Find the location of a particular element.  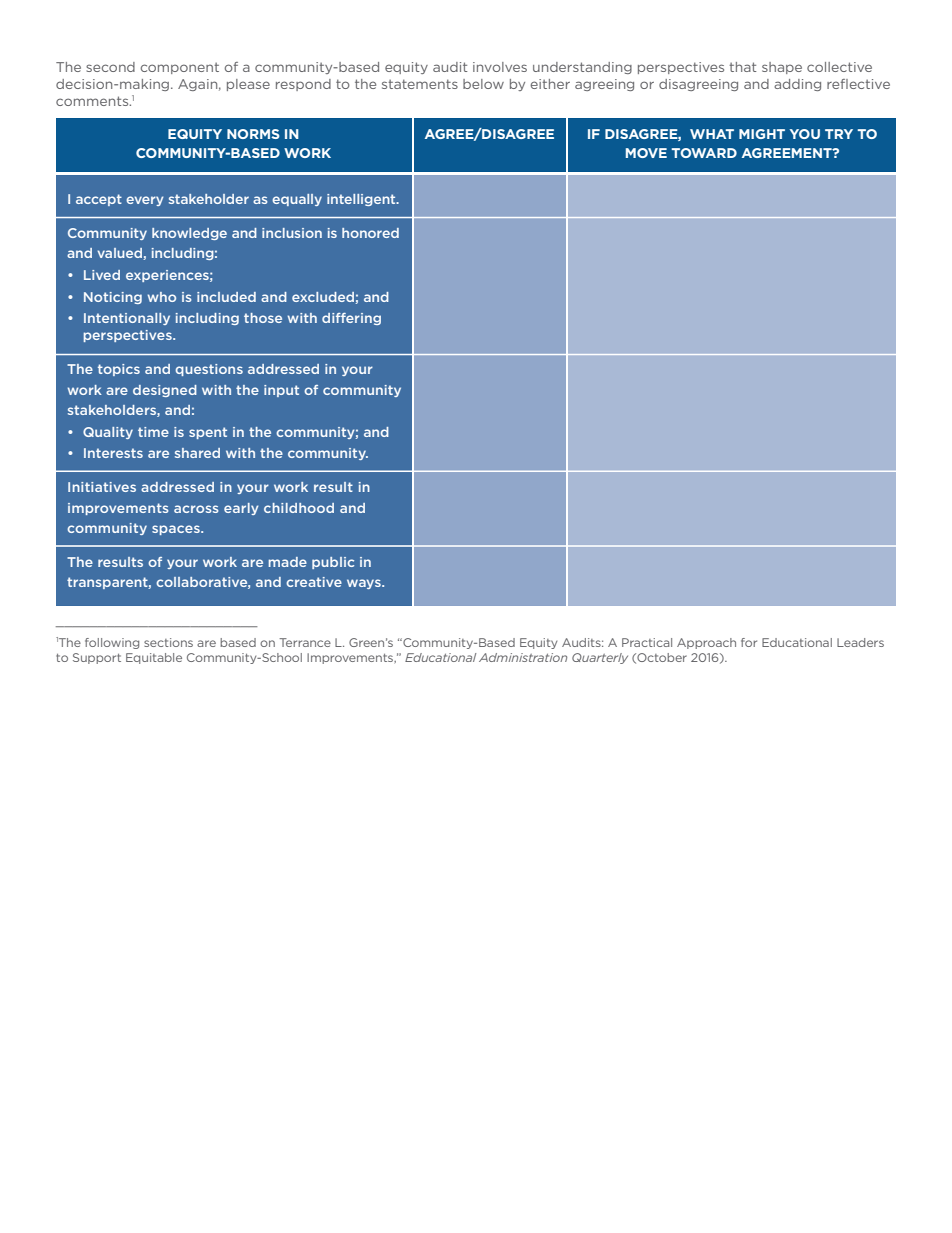

across is located at coordinates (196, 509).
